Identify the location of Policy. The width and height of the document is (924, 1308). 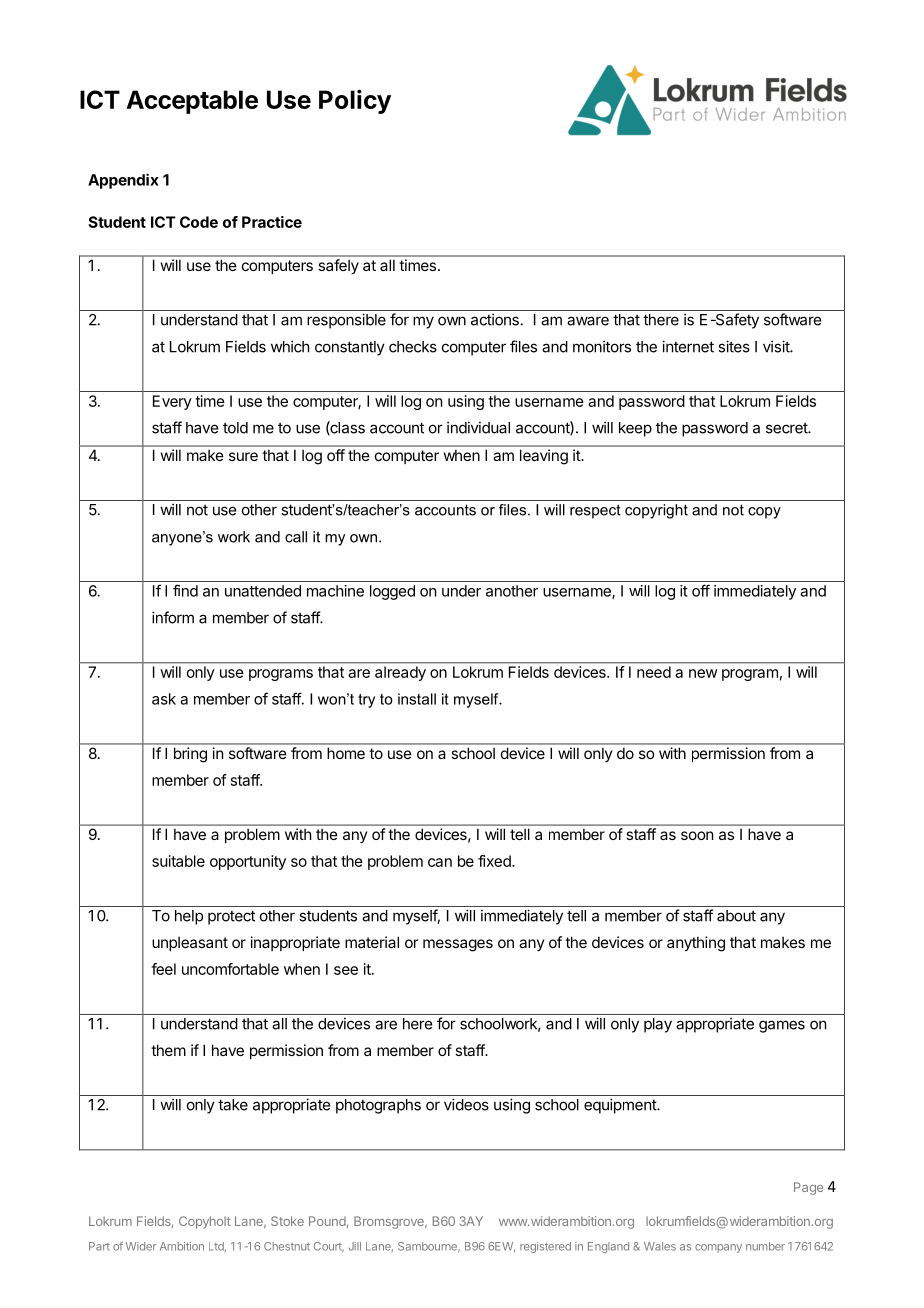
(355, 101).
